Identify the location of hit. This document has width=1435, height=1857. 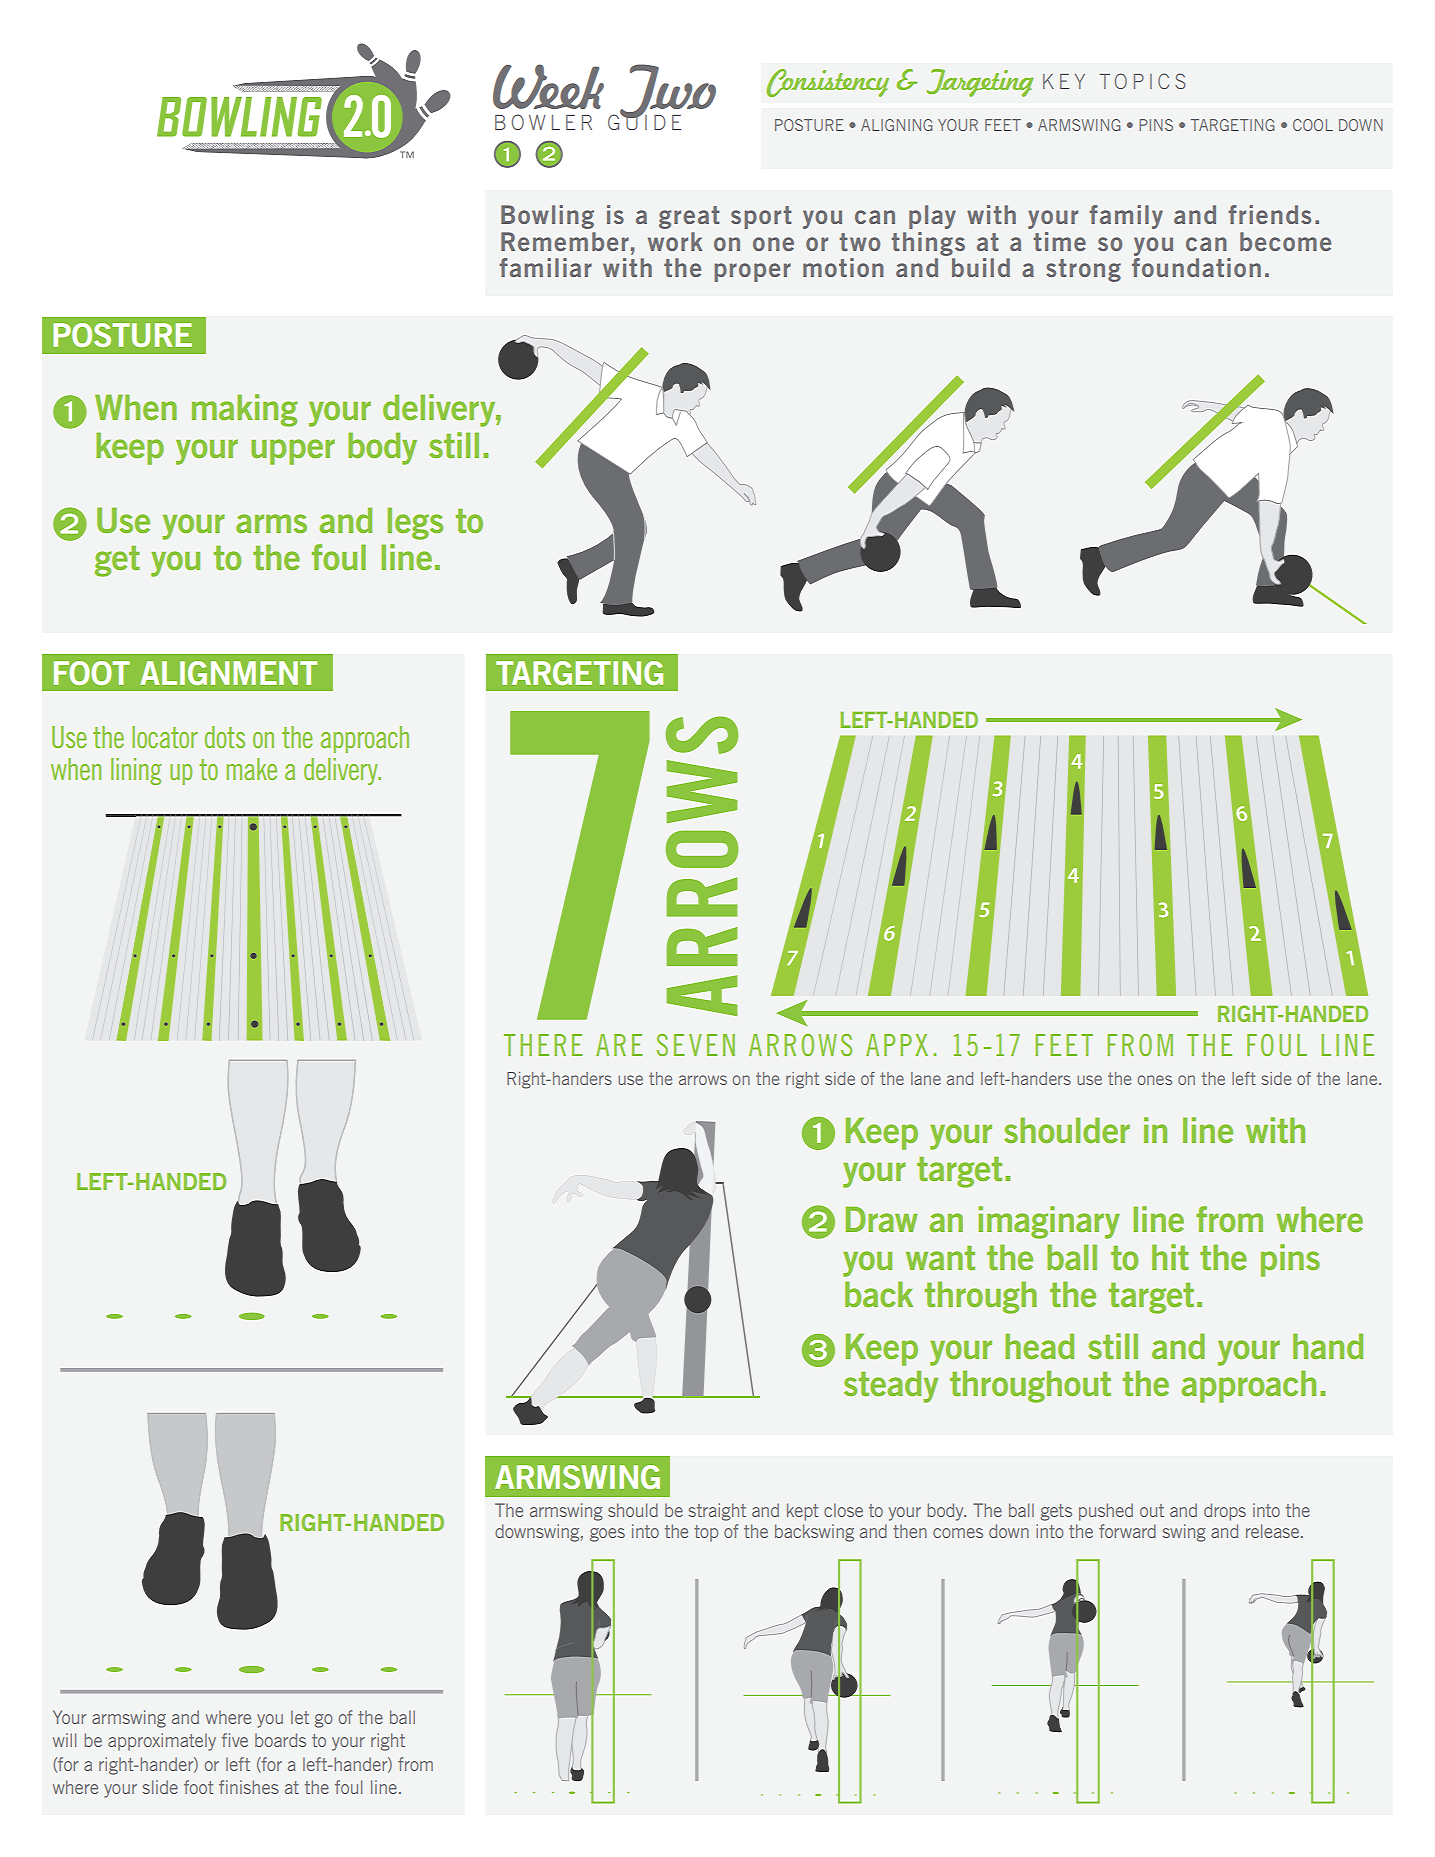
(1170, 1257).
